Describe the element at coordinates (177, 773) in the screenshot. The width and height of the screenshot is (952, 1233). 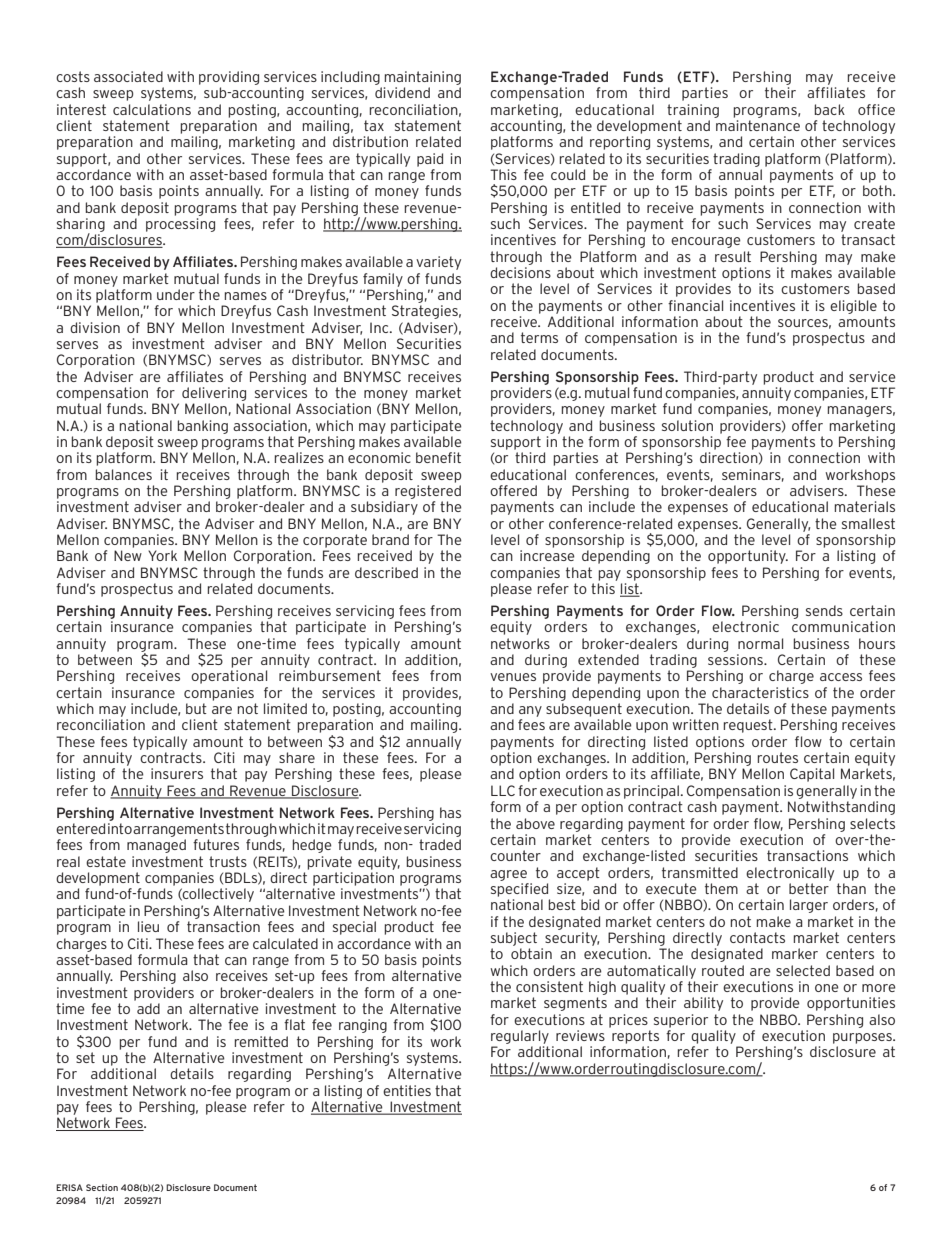
I see `insurers` at that location.
